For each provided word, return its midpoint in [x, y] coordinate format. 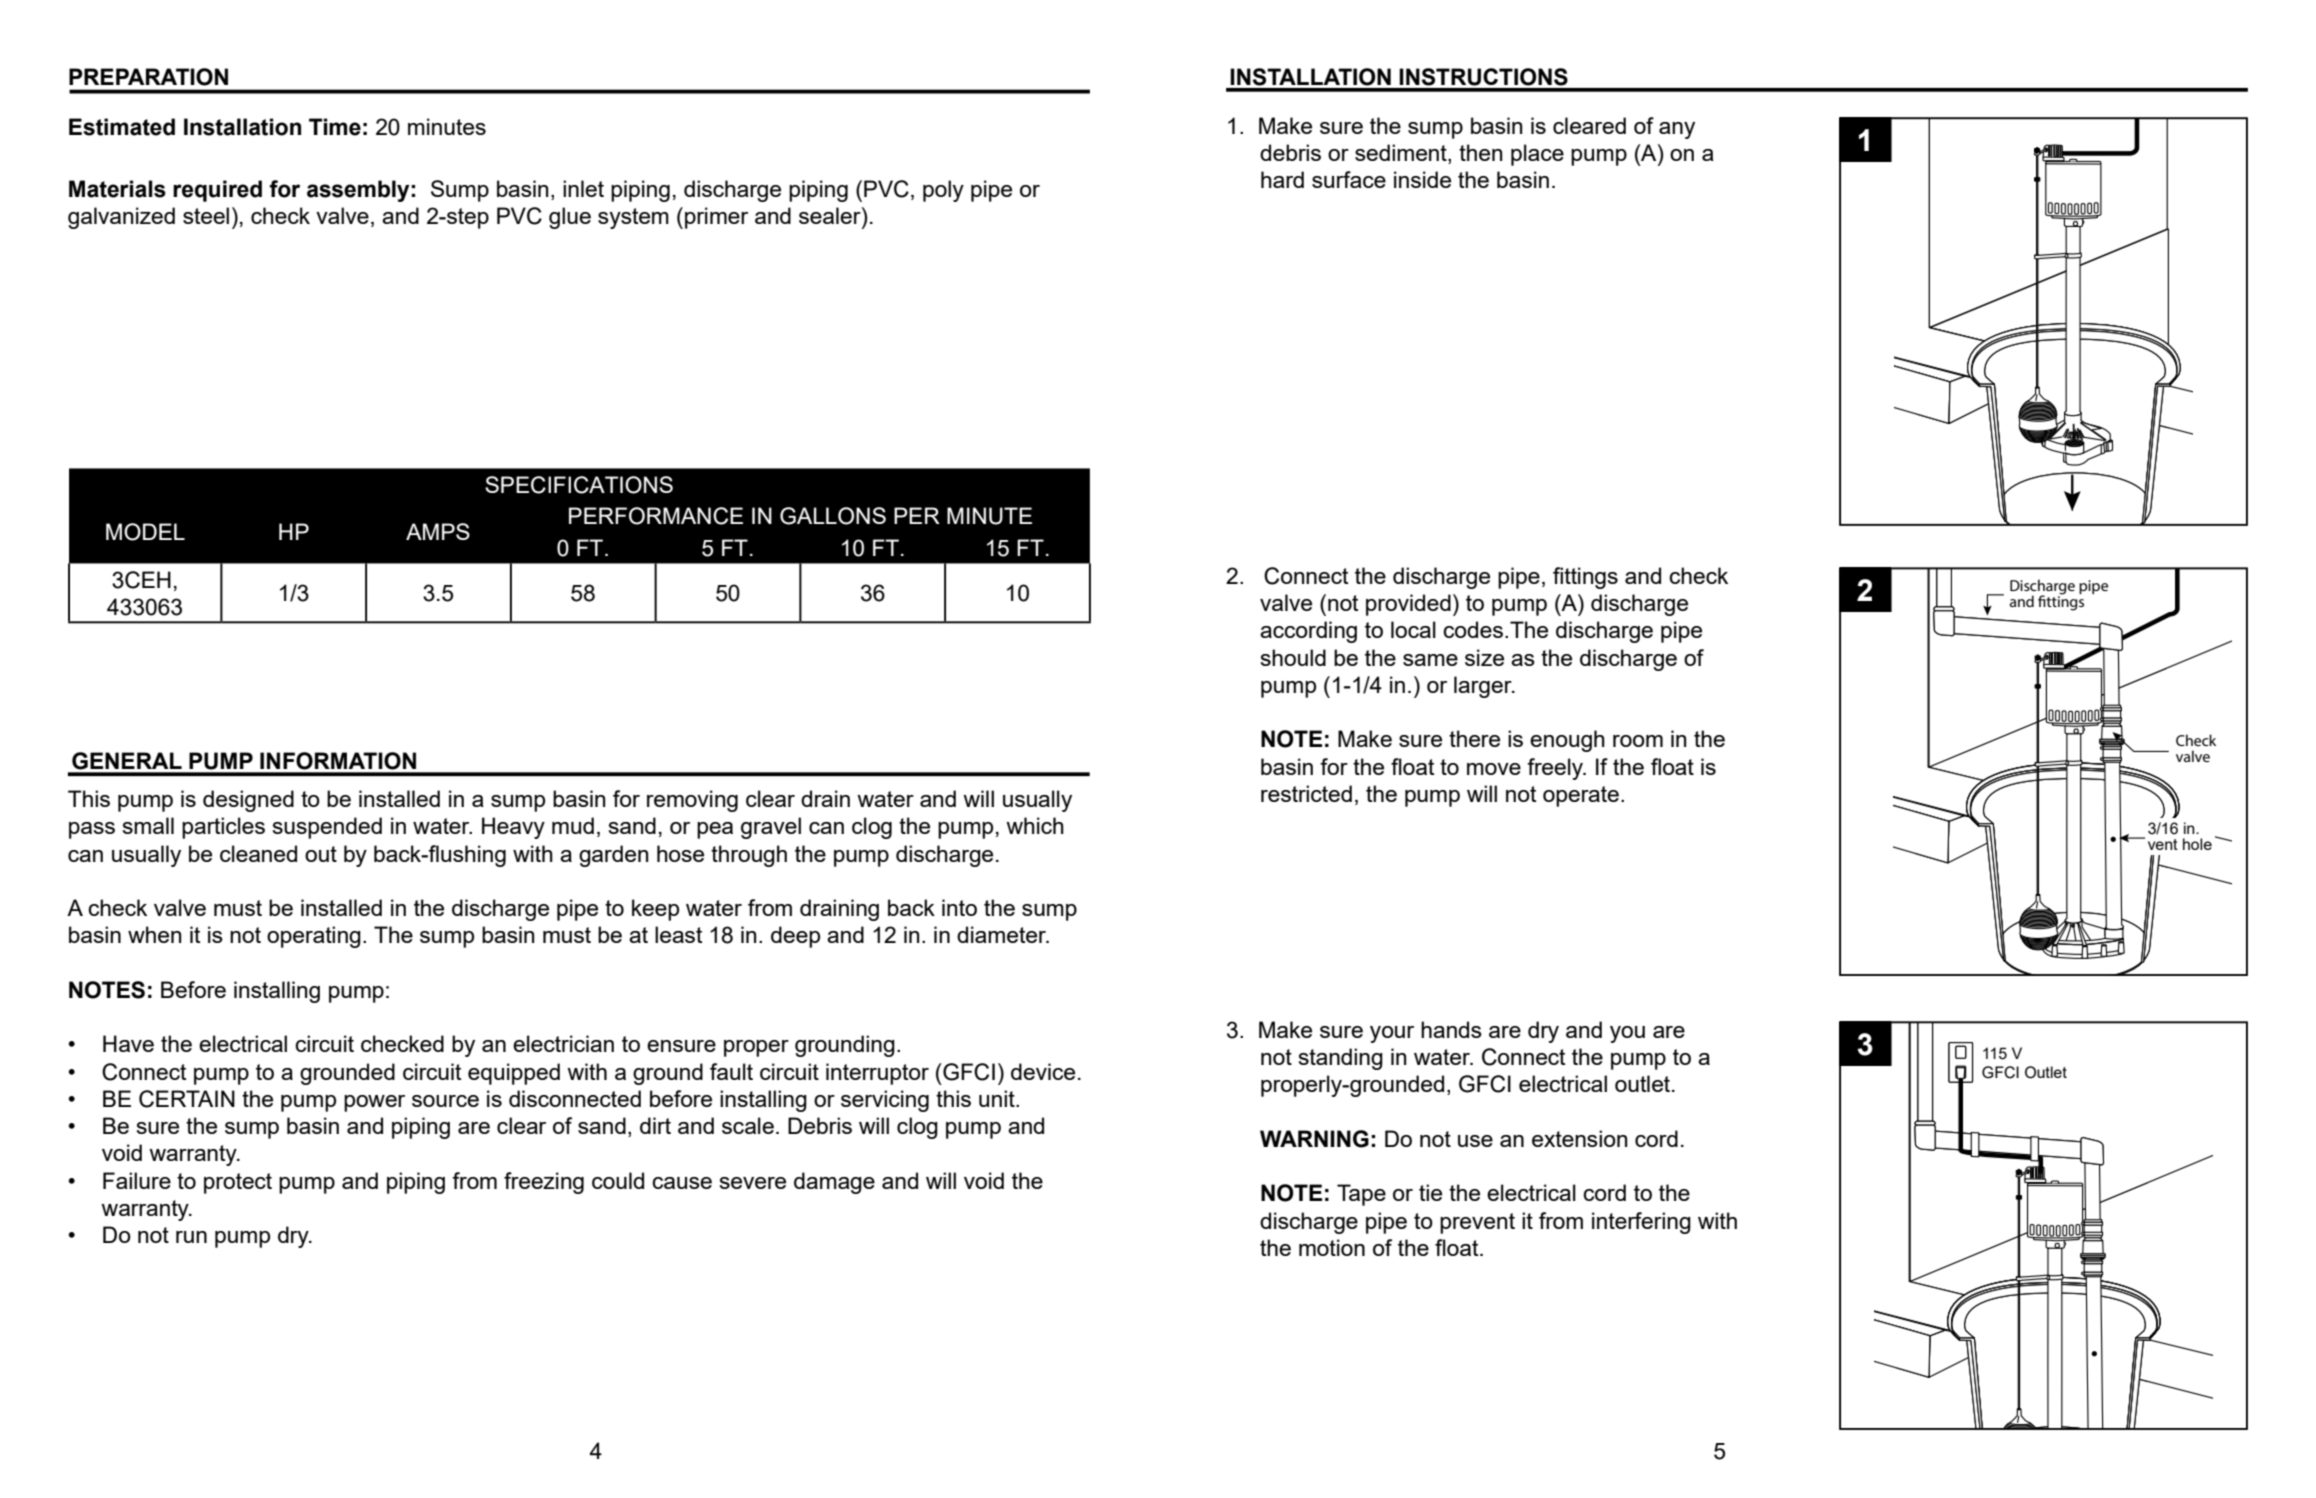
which [1035, 825]
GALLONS [833, 516]
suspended [327, 828]
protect [238, 1183]
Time [335, 127]
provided [1408, 605]
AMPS [438, 531]
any [1677, 130]
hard [1282, 179]
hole [2197, 844]
